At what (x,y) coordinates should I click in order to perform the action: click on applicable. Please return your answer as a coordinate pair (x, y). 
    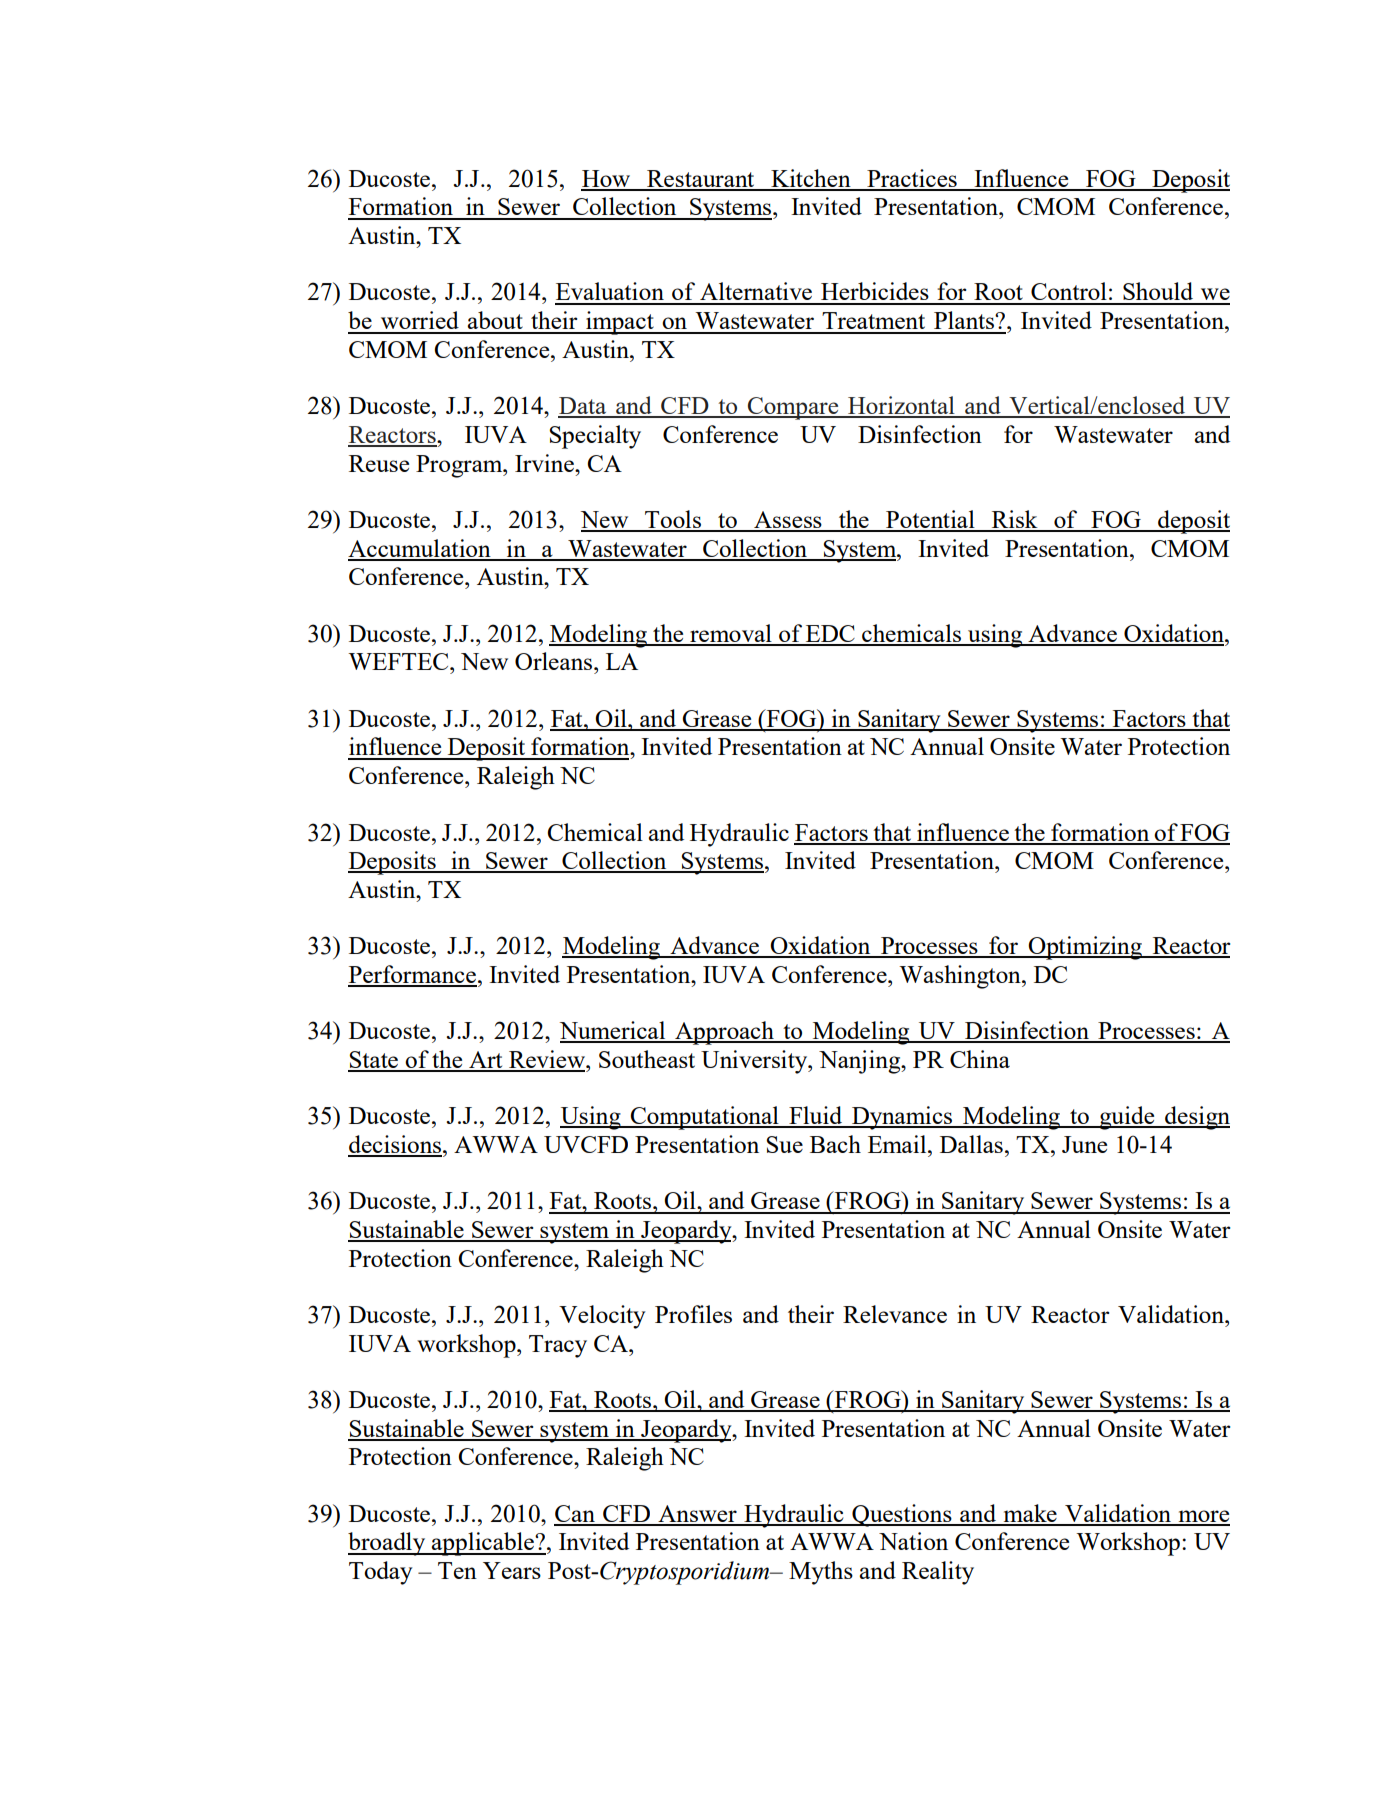
    Looking at the image, I should click on (483, 1544).
